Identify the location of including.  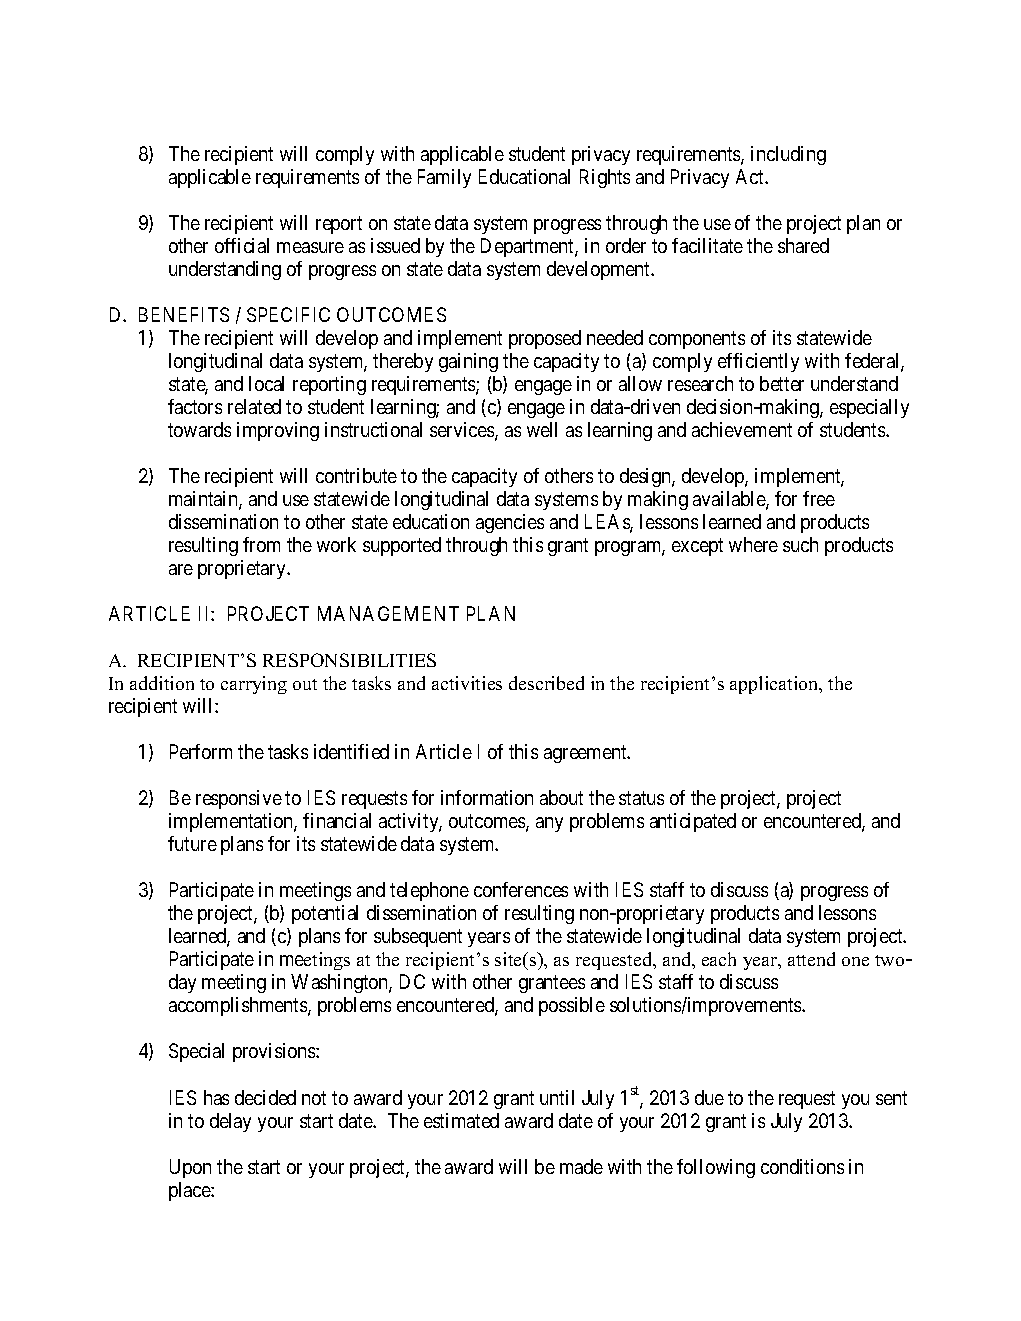
(788, 155).
